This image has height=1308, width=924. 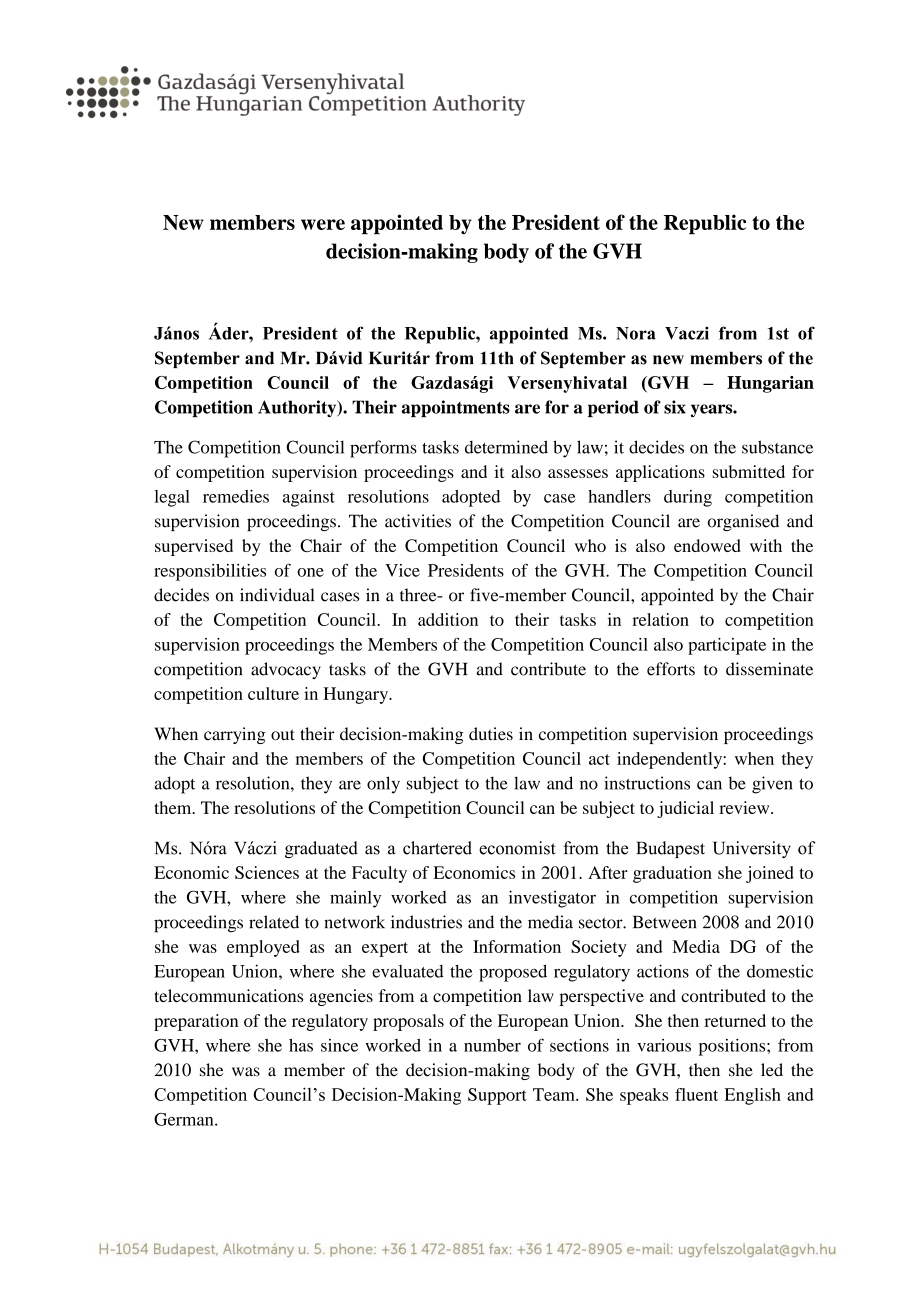 I want to click on efforts, so click(x=671, y=669).
